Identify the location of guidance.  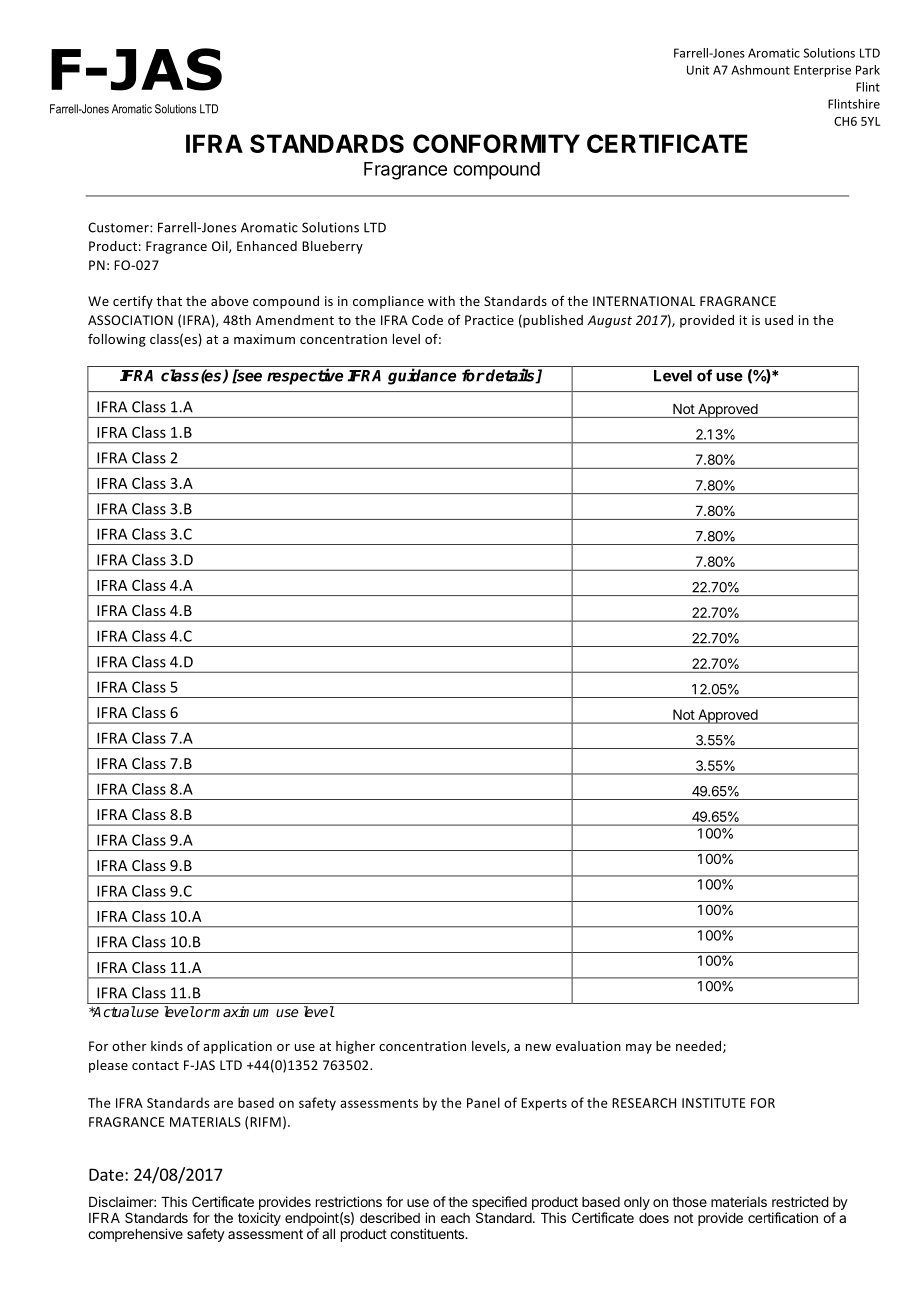
(422, 376).
